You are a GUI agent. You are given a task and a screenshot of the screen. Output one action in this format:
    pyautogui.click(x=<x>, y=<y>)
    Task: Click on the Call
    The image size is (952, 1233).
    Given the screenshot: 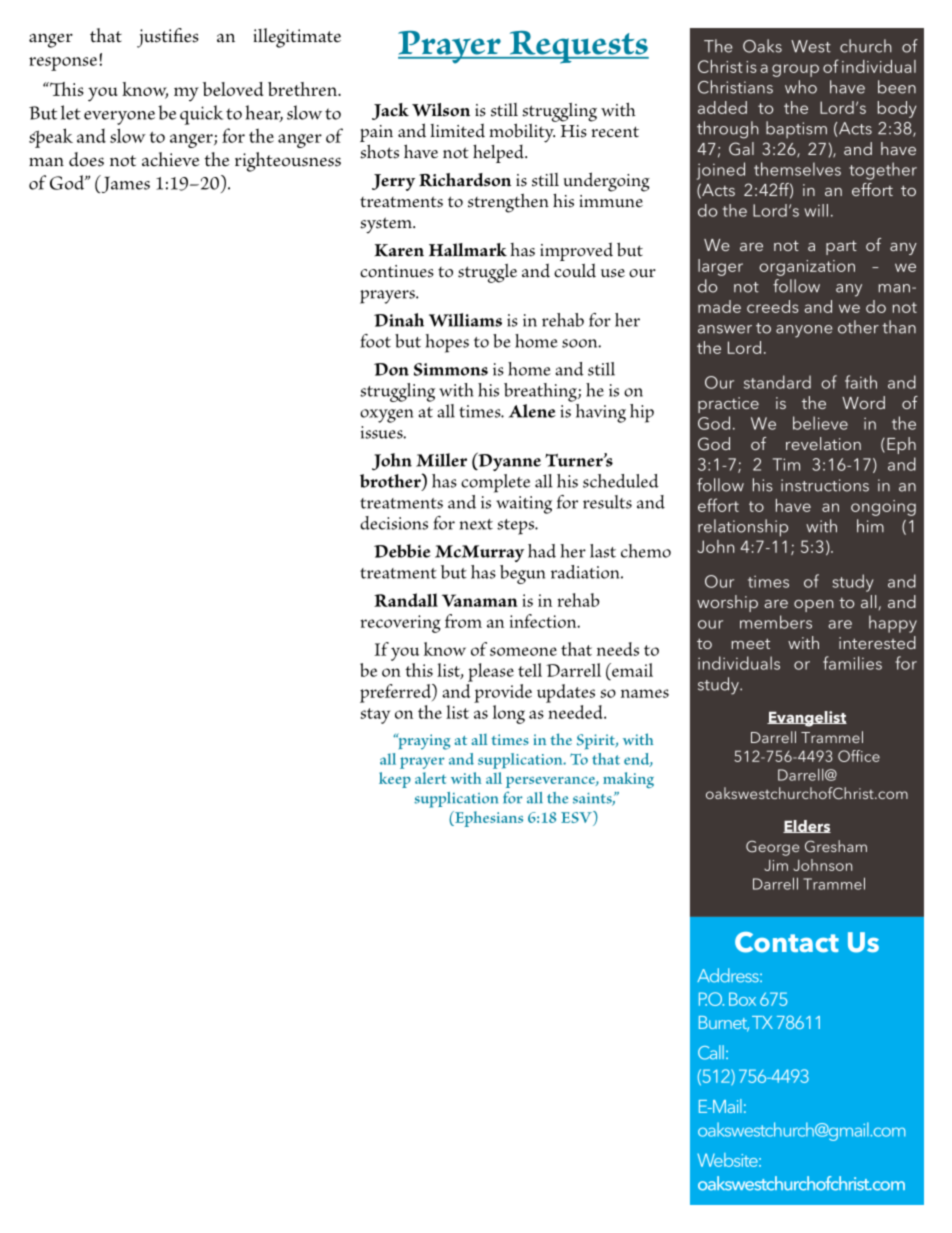 What is the action you would take?
    pyautogui.click(x=711, y=1052)
